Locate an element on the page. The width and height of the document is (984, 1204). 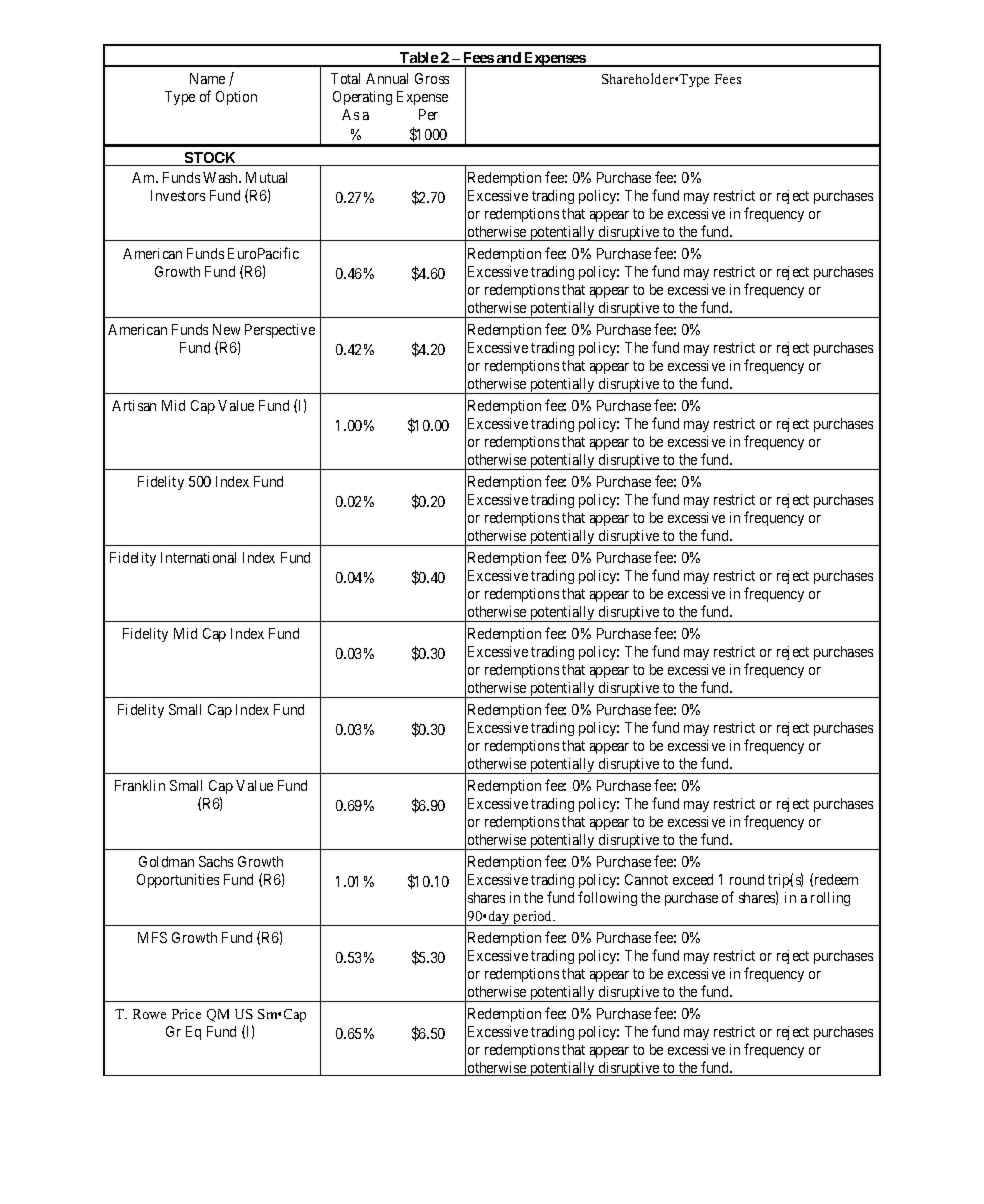
and is located at coordinates (508, 59).
